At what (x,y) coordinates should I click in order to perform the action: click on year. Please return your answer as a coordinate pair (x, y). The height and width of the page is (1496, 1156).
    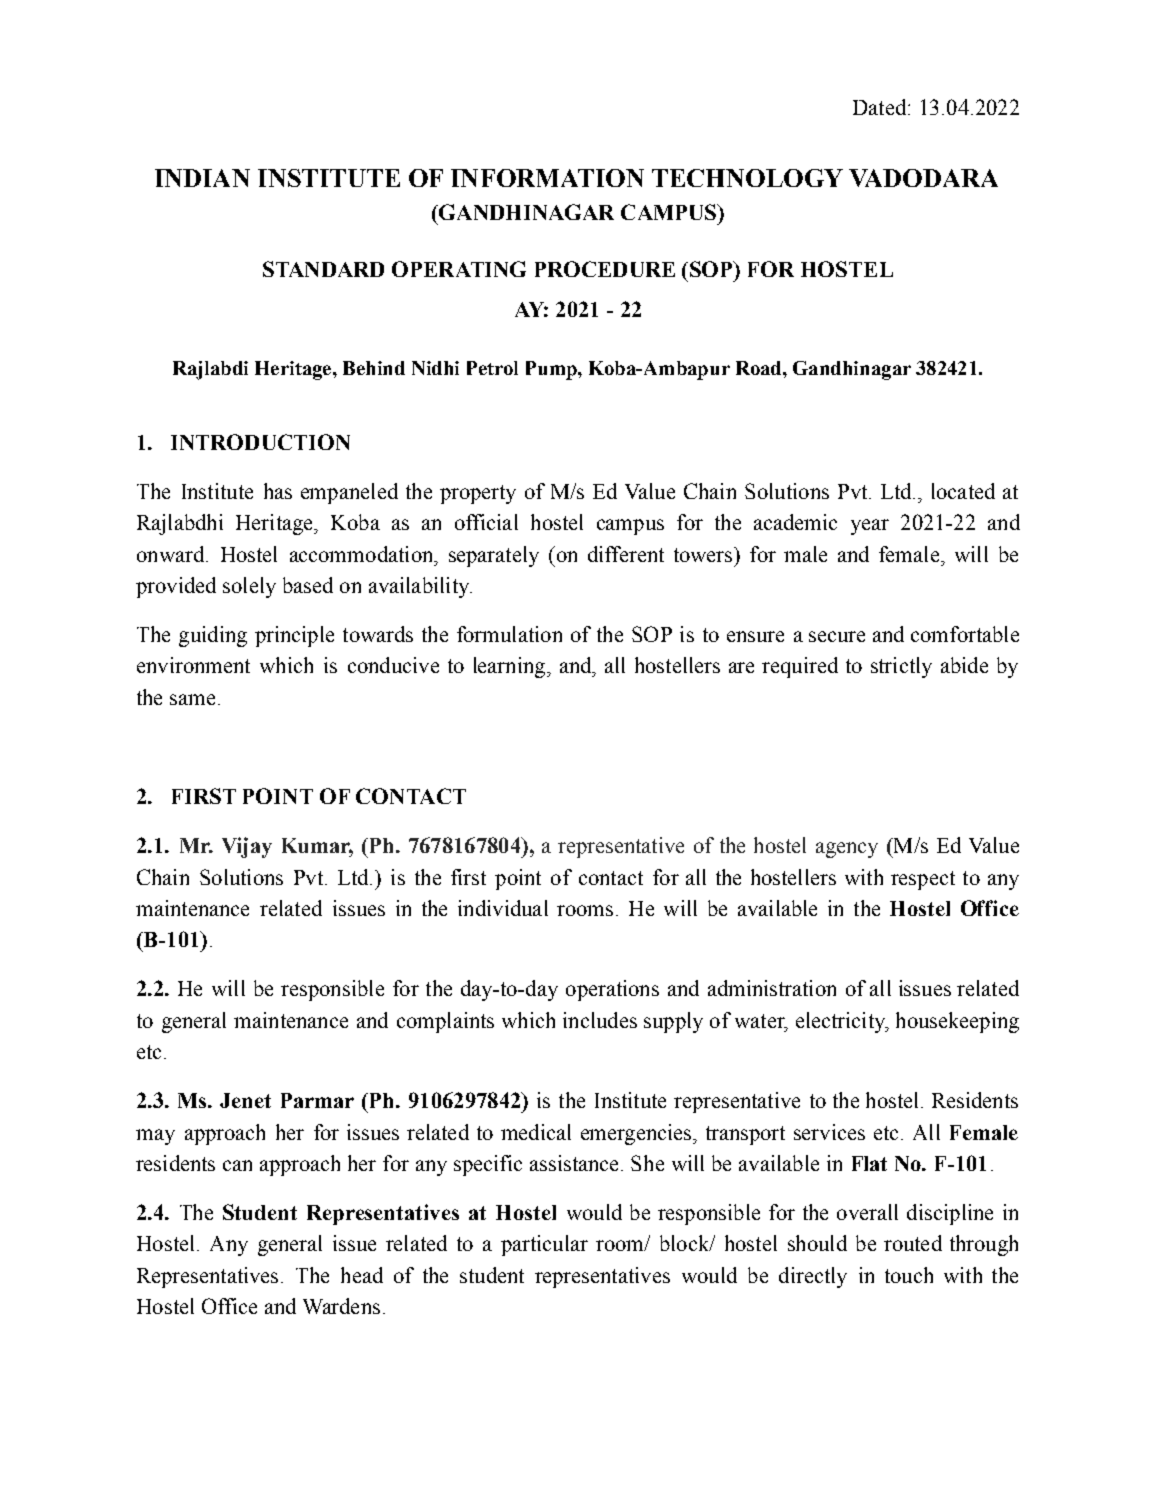
    Looking at the image, I should click on (870, 527).
